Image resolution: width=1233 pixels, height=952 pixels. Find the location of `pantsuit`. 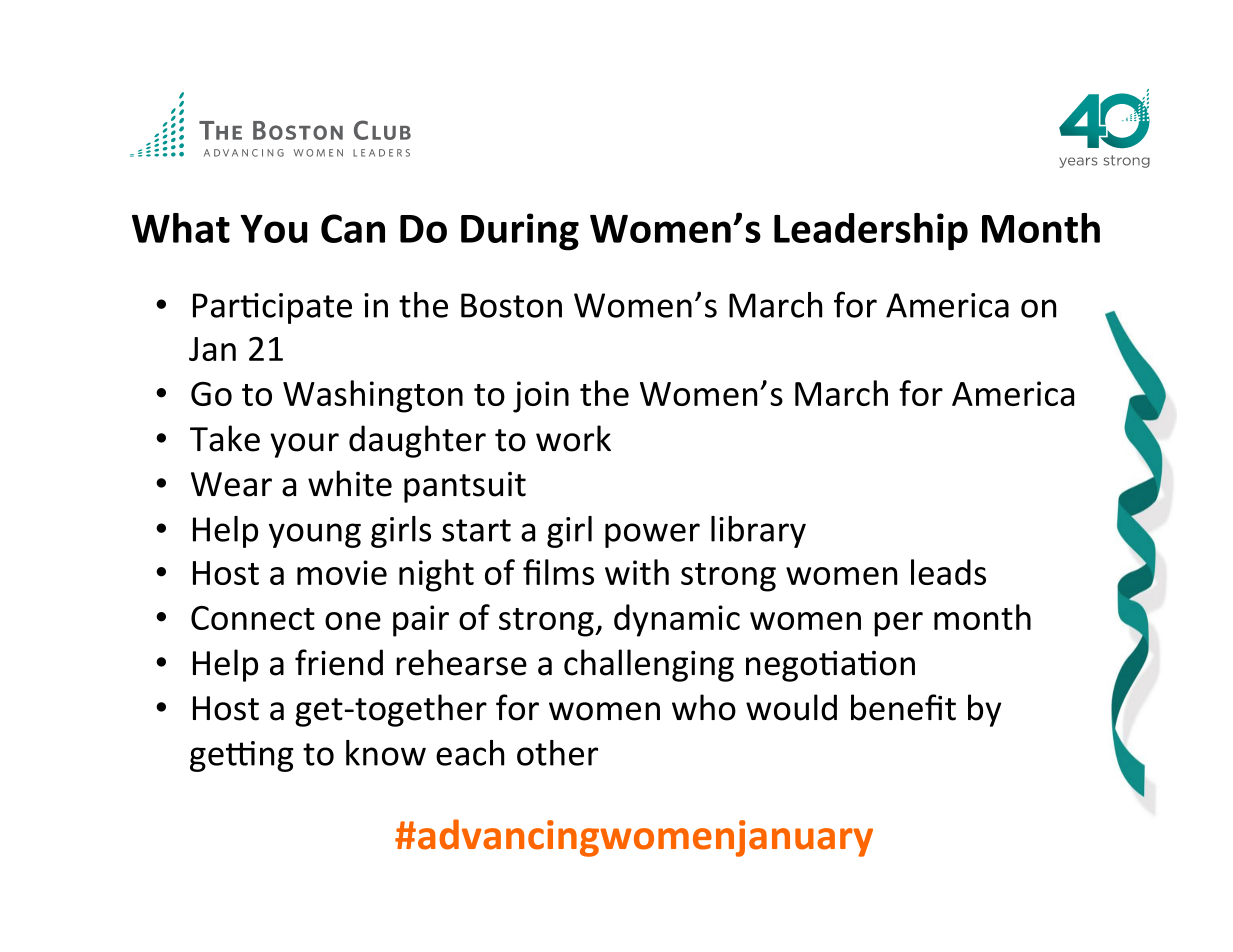

pantsuit is located at coordinates (465, 487).
